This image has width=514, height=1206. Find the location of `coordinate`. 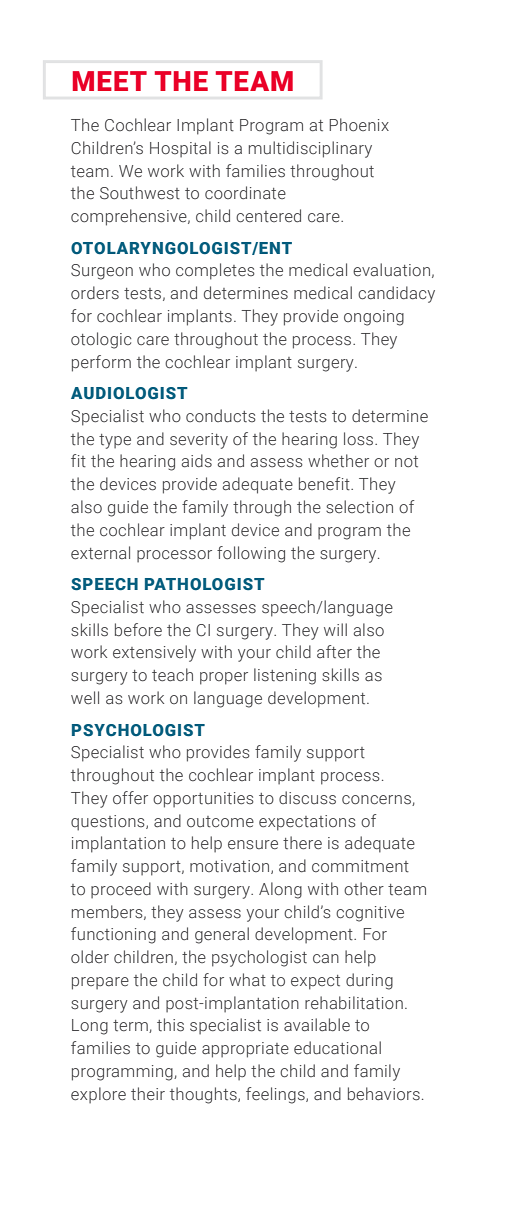

coordinate is located at coordinates (245, 193).
